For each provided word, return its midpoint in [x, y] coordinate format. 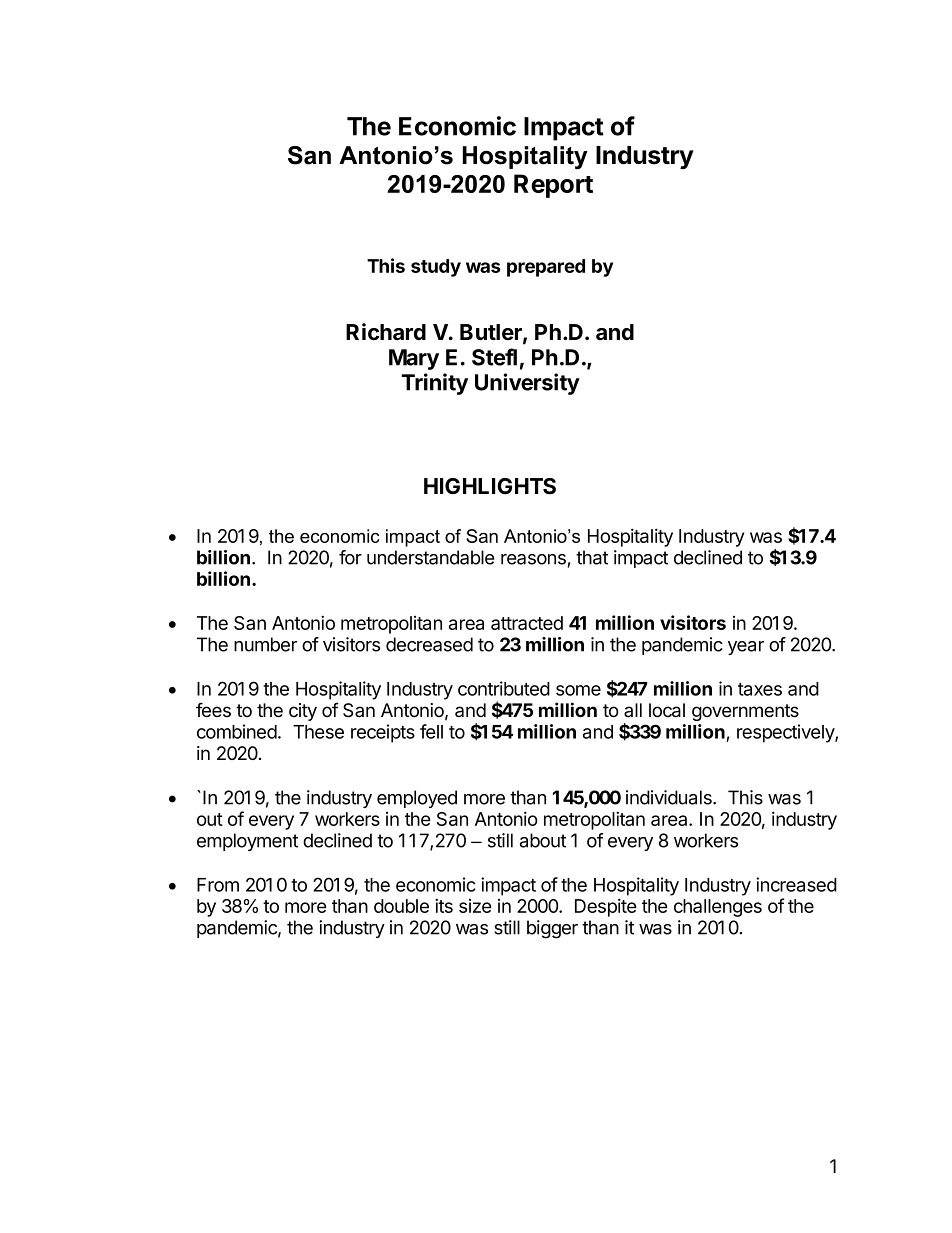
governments [745, 712]
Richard [386, 332]
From [218, 885]
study [436, 268]
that [592, 557]
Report [553, 186]
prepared [546, 268]
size [475, 906]
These [318, 732]
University [527, 384]
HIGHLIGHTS [490, 486]
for [350, 557]
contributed [504, 688]
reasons [533, 559]
